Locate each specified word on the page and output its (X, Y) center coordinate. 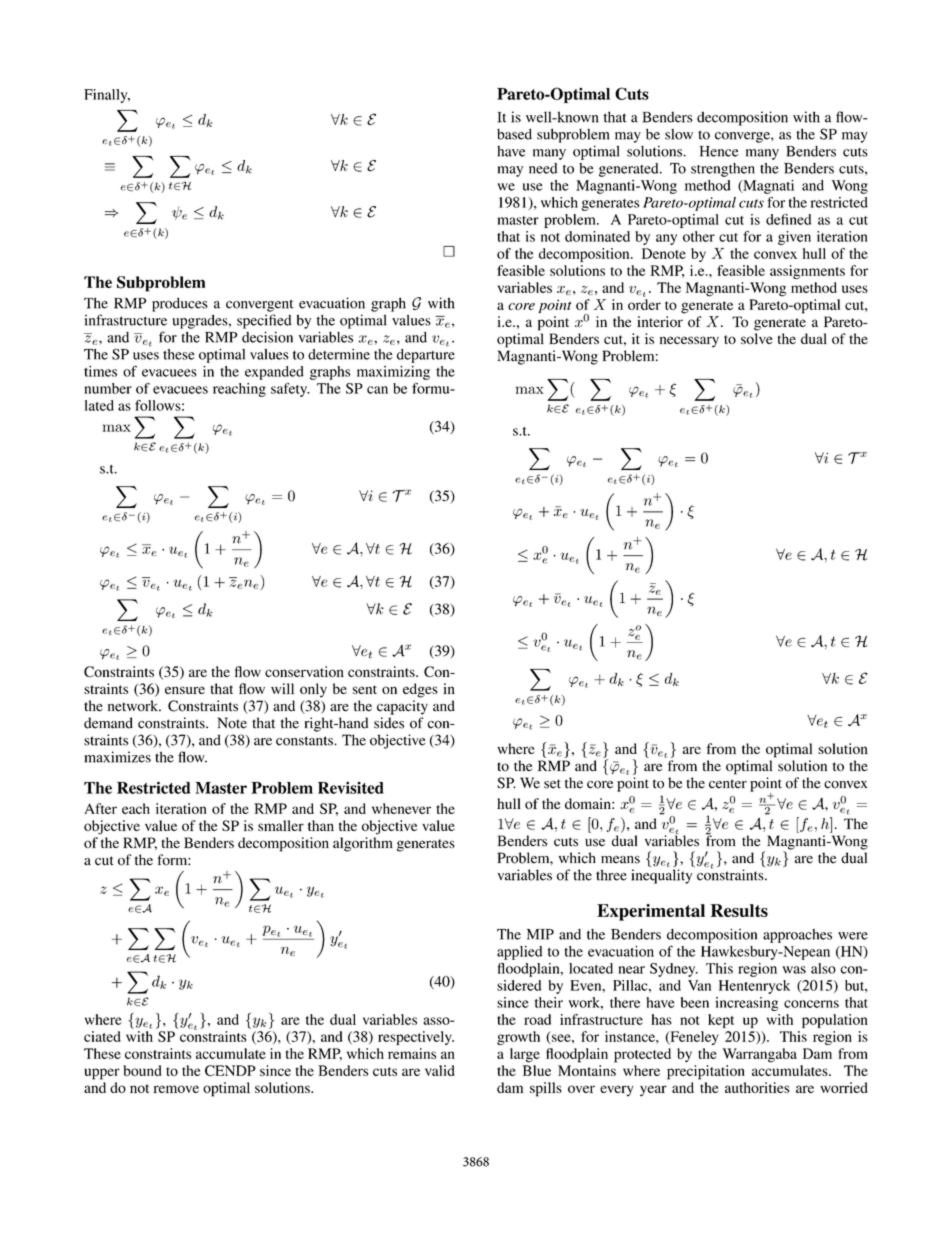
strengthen (723, 170)
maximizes (117, 757)
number (108, 388)
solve (756, 338)
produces (180, 304)
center (728, 784)
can (377, 390)
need (543, 168)
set (552, 784)
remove (176, 1089)
